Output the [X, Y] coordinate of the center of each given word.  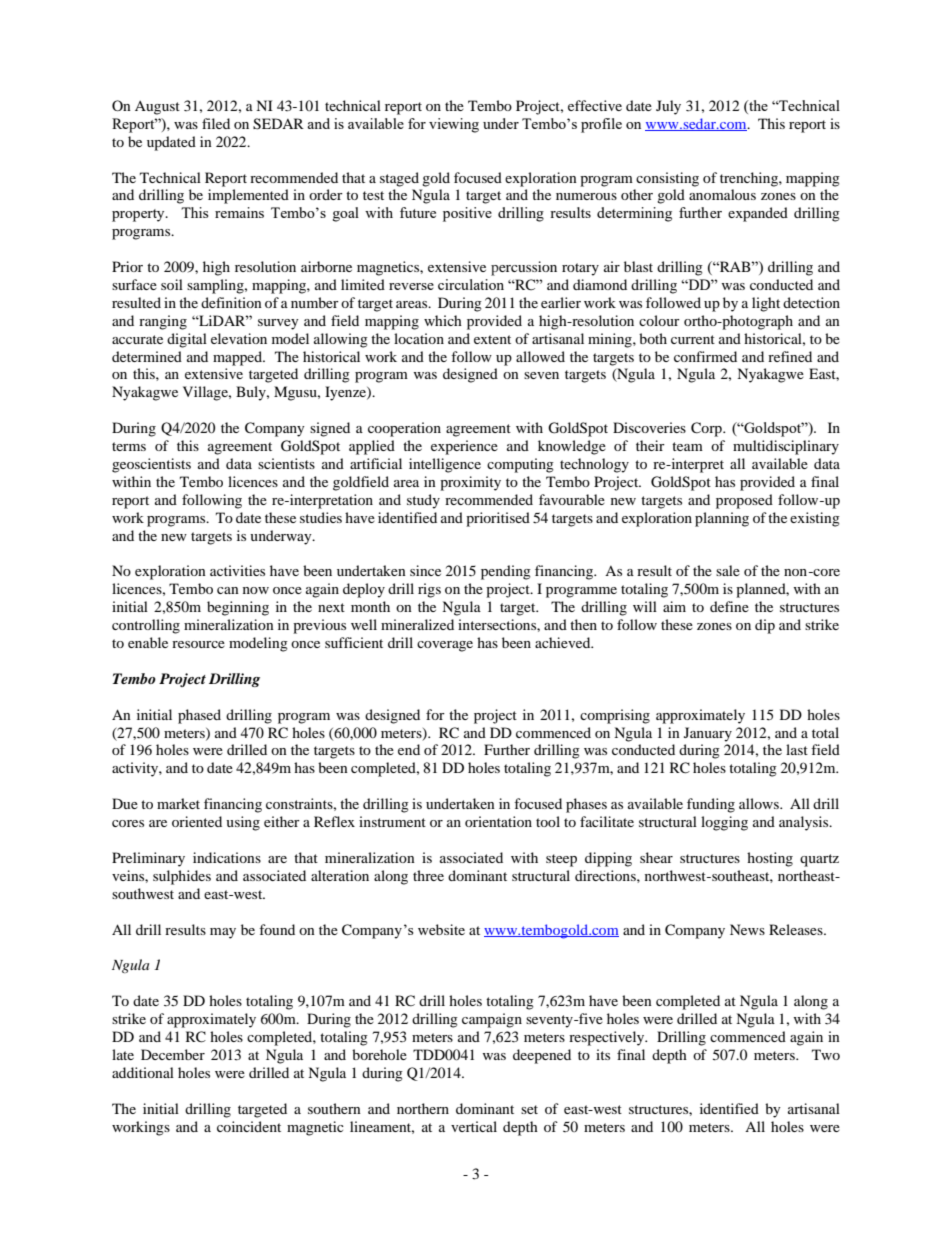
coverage [445, 646]
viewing [454, 125]
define [729, 606]
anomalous [722, 194]
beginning [238, 608]
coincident [249, 1126]
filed [216, 123]
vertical [474, 1126]
